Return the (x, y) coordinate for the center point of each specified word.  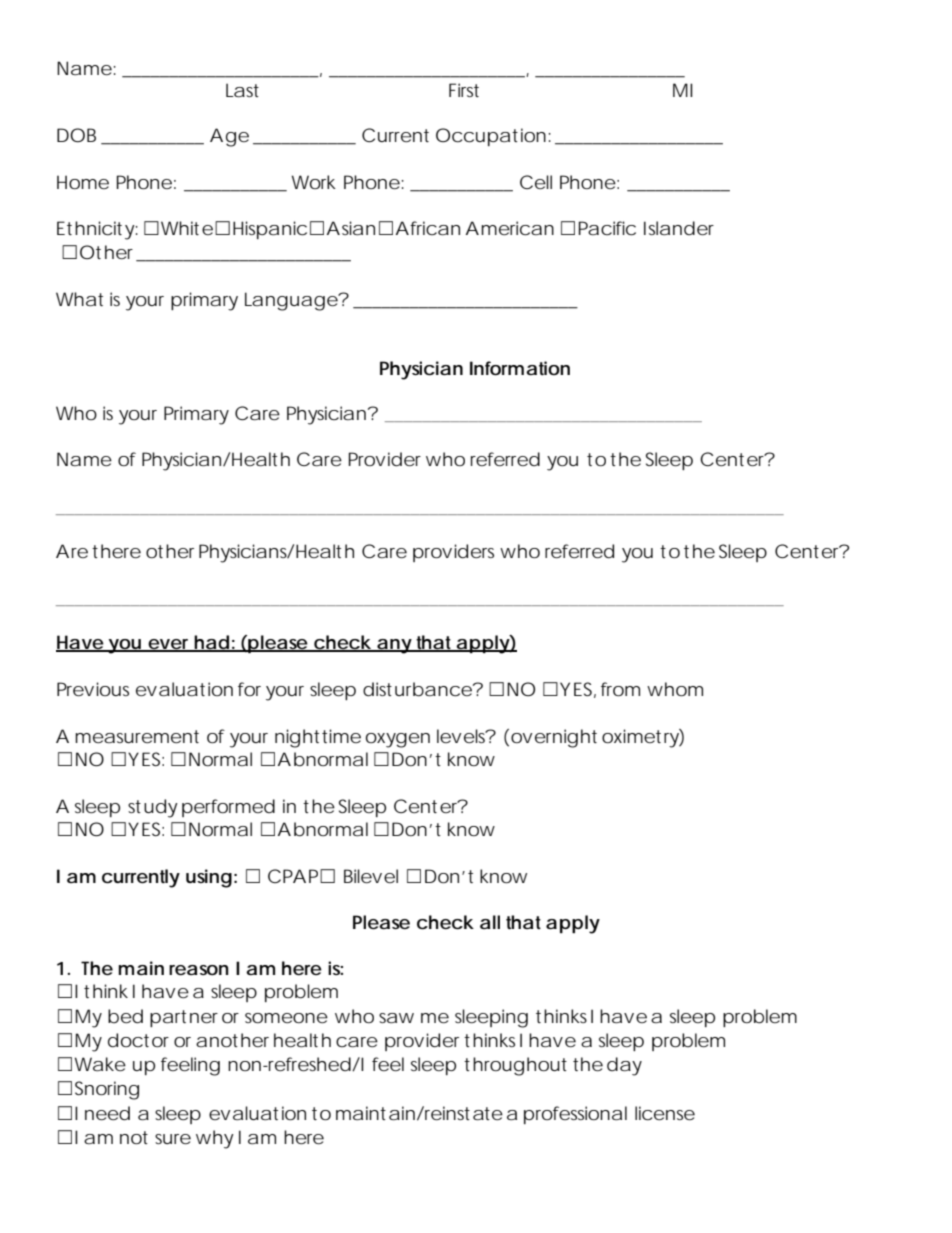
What (79, 299)
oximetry (641, 738)
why (215, 1139)
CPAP (293, 876)
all (490, 922)
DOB (76, 135)
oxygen (398, 740)
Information (520, 368)
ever (168, 645)
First (464, 90)
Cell (536, 182)
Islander (679, 228)
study (153, 808)
